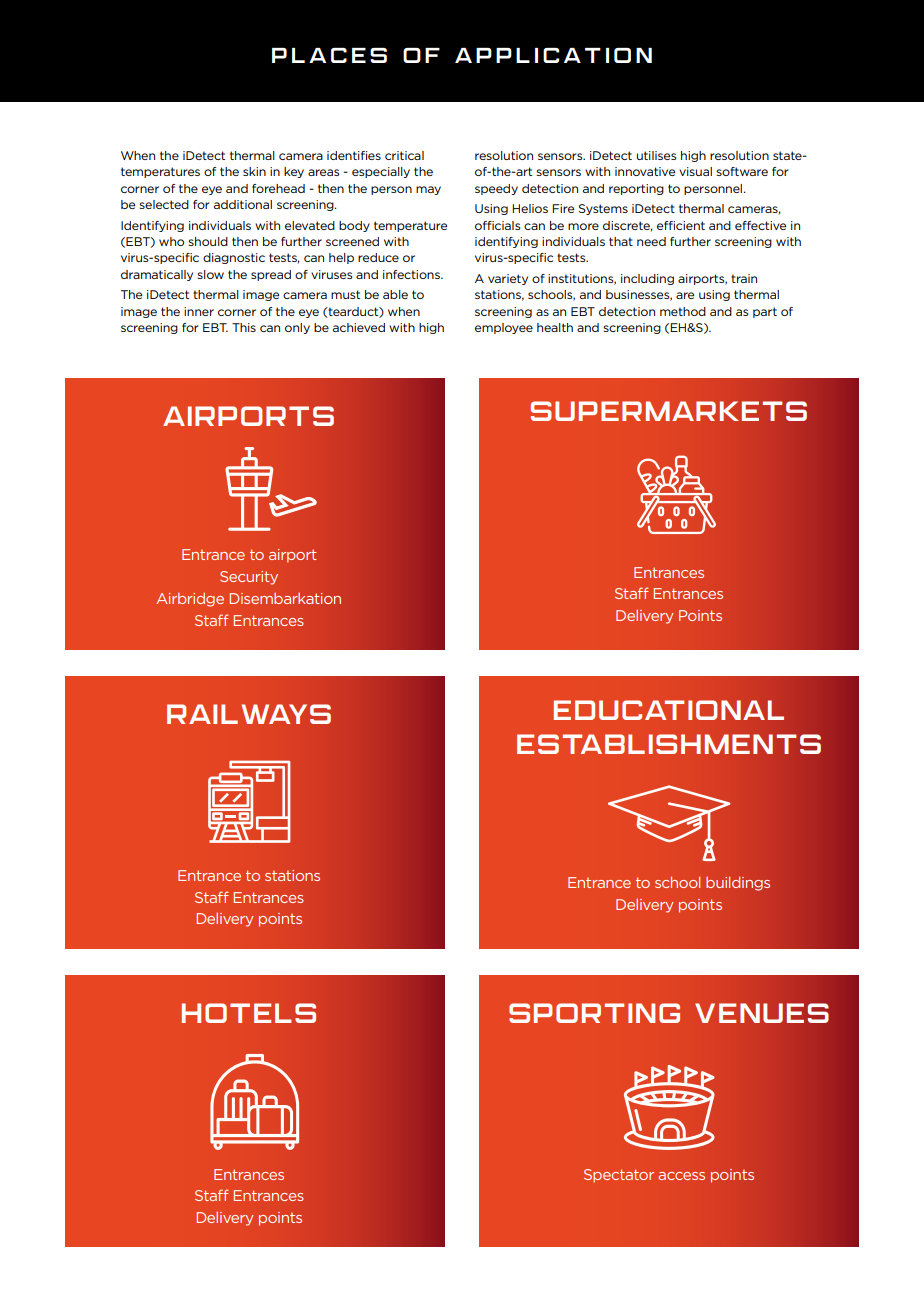  What do you see at coordinates (249, 1013) in the screenshot?
I see `Hotels` at bounding box center [249, 1013].
